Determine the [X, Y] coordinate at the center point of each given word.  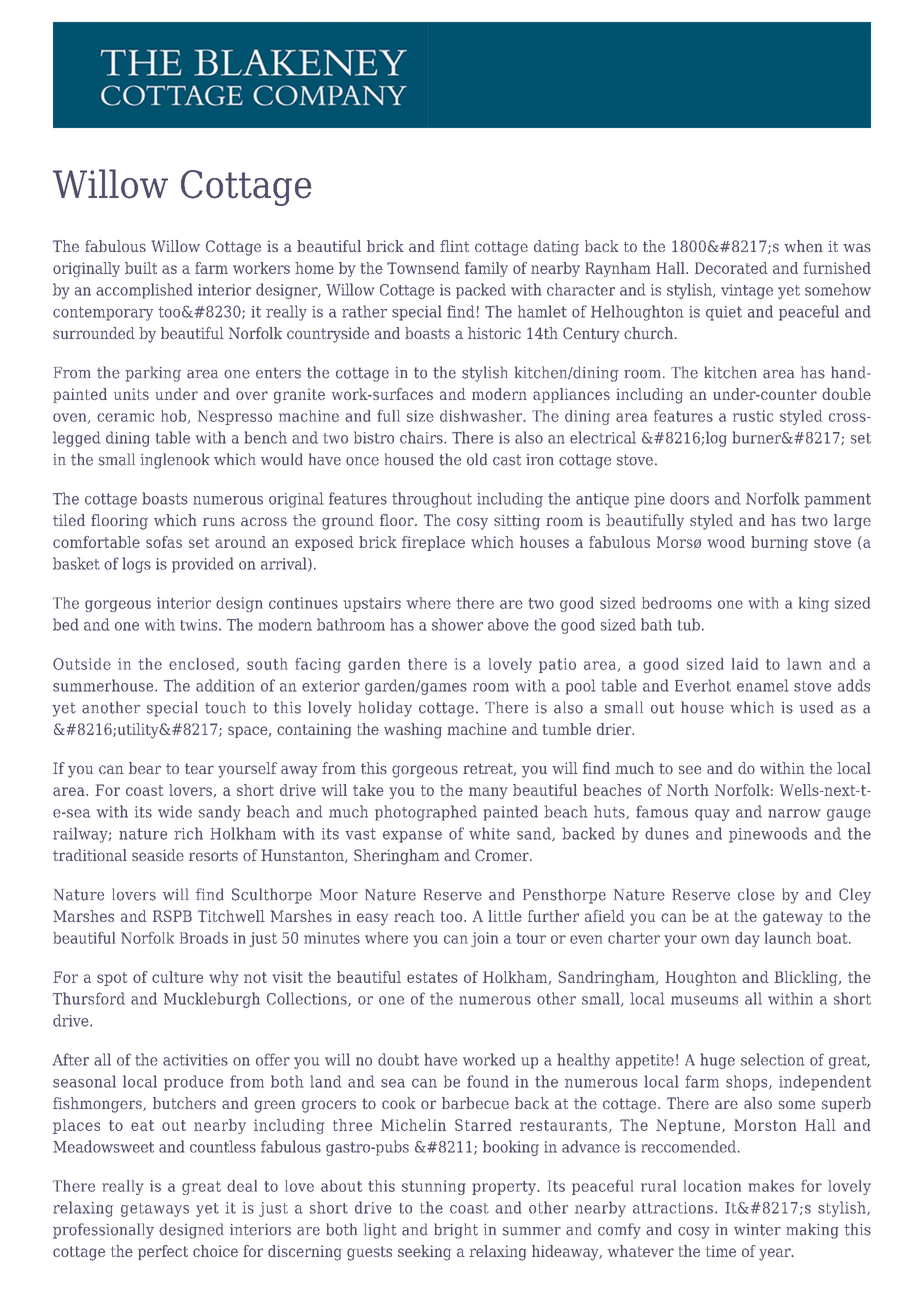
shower [457, 624]
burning [779, 543]
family [486, 269]
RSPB [172, 916]
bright [456, 1231]
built [141, 268]
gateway [793, 918]
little [505, 916]
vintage [747, 291]
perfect [163, 1252]
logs [136, 565]
